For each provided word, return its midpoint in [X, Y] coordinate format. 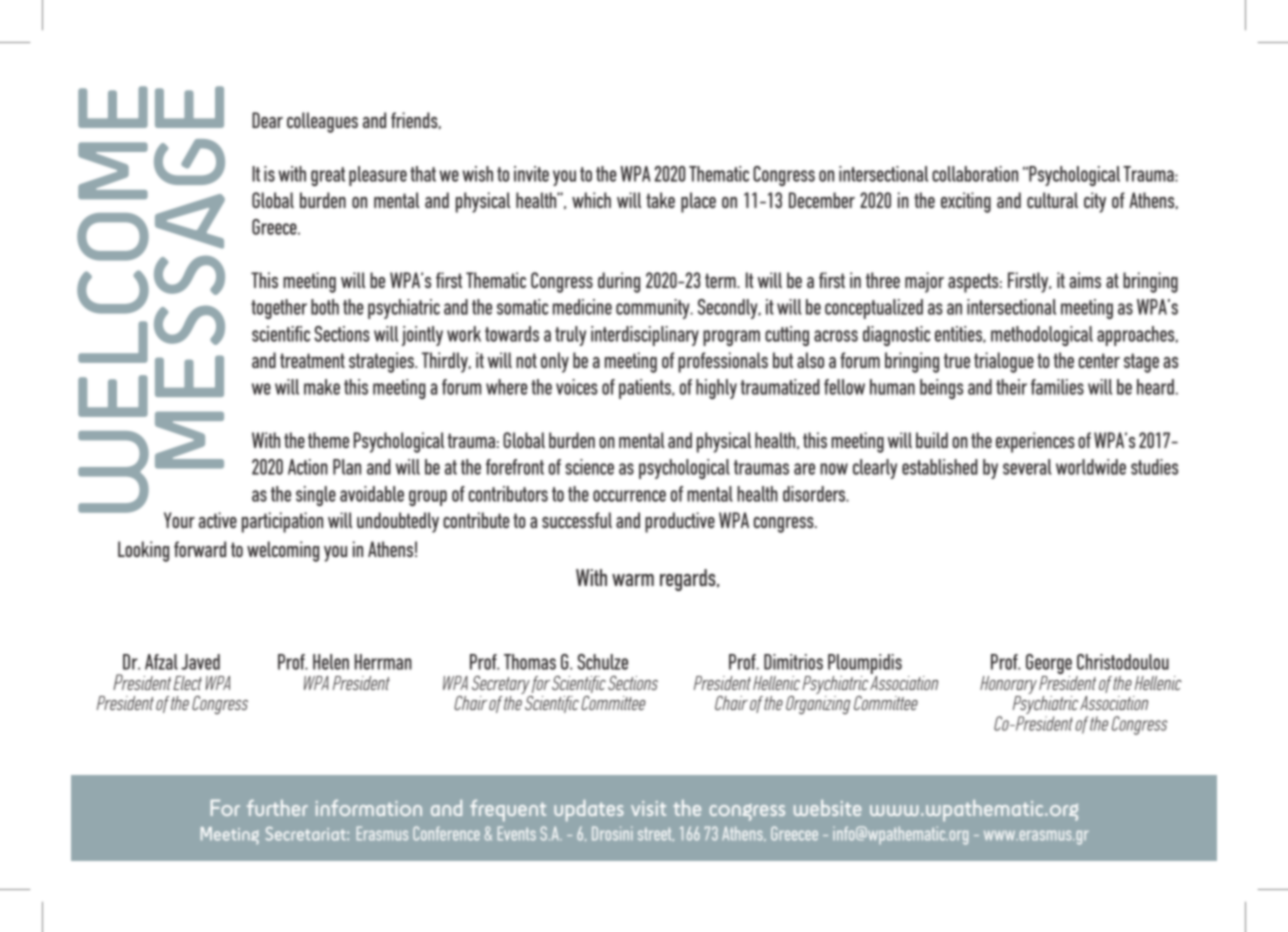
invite [531, 174]
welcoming [283, 551]
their [1011, 387]
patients [646, 389]
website [827, 808]
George [1049, 665]
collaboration [975, 174]
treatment [312, 360]
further [277, 808]
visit [648, 808]
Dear [267, 120]
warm [633, 580]
